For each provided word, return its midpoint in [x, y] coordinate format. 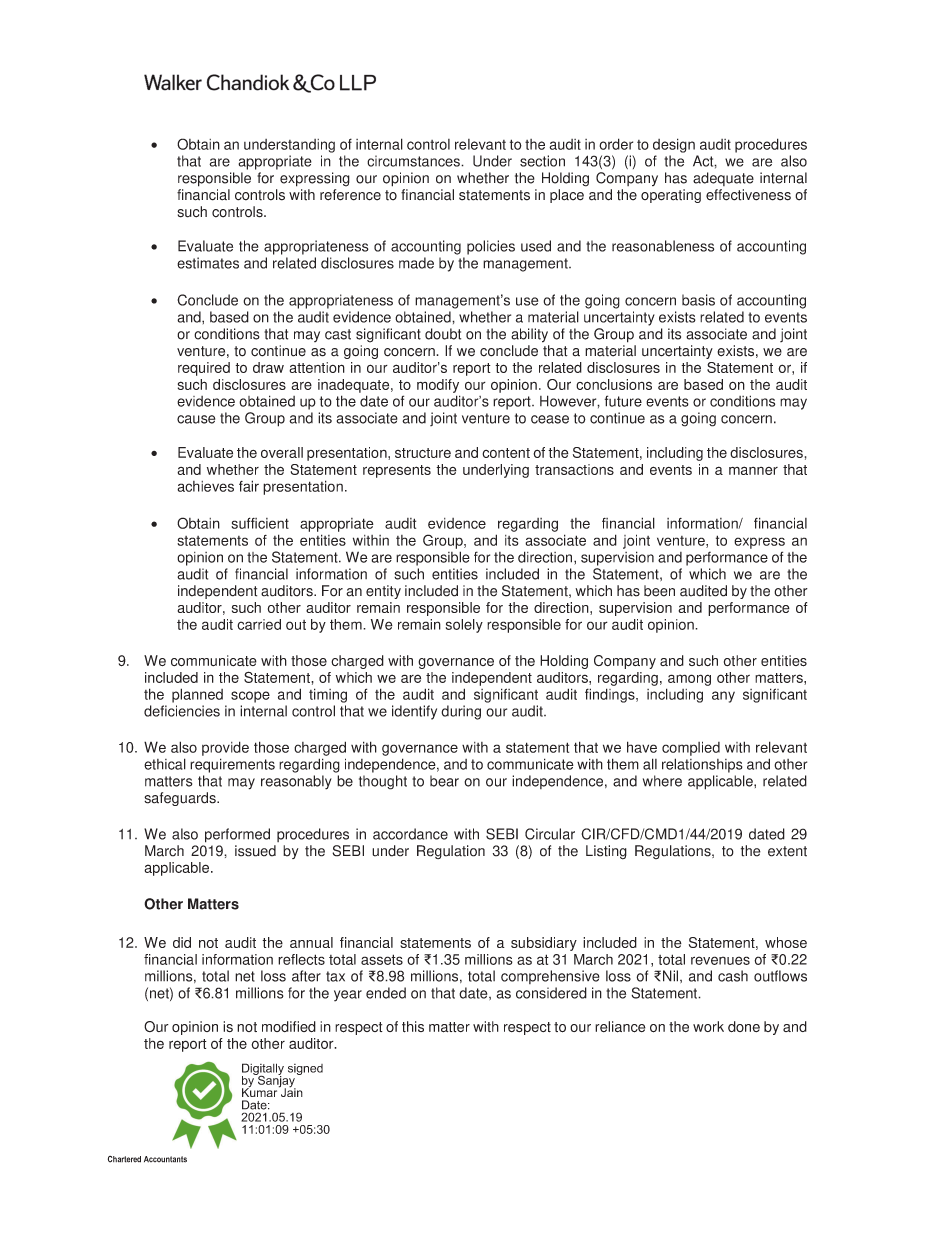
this [413, 1027]
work [708, 1026]
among [689, 680]
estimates [208, 263]
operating [671, 196]
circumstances [414, 161]
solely [464, 626]
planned [197, 695]
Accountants [165, 1159]
